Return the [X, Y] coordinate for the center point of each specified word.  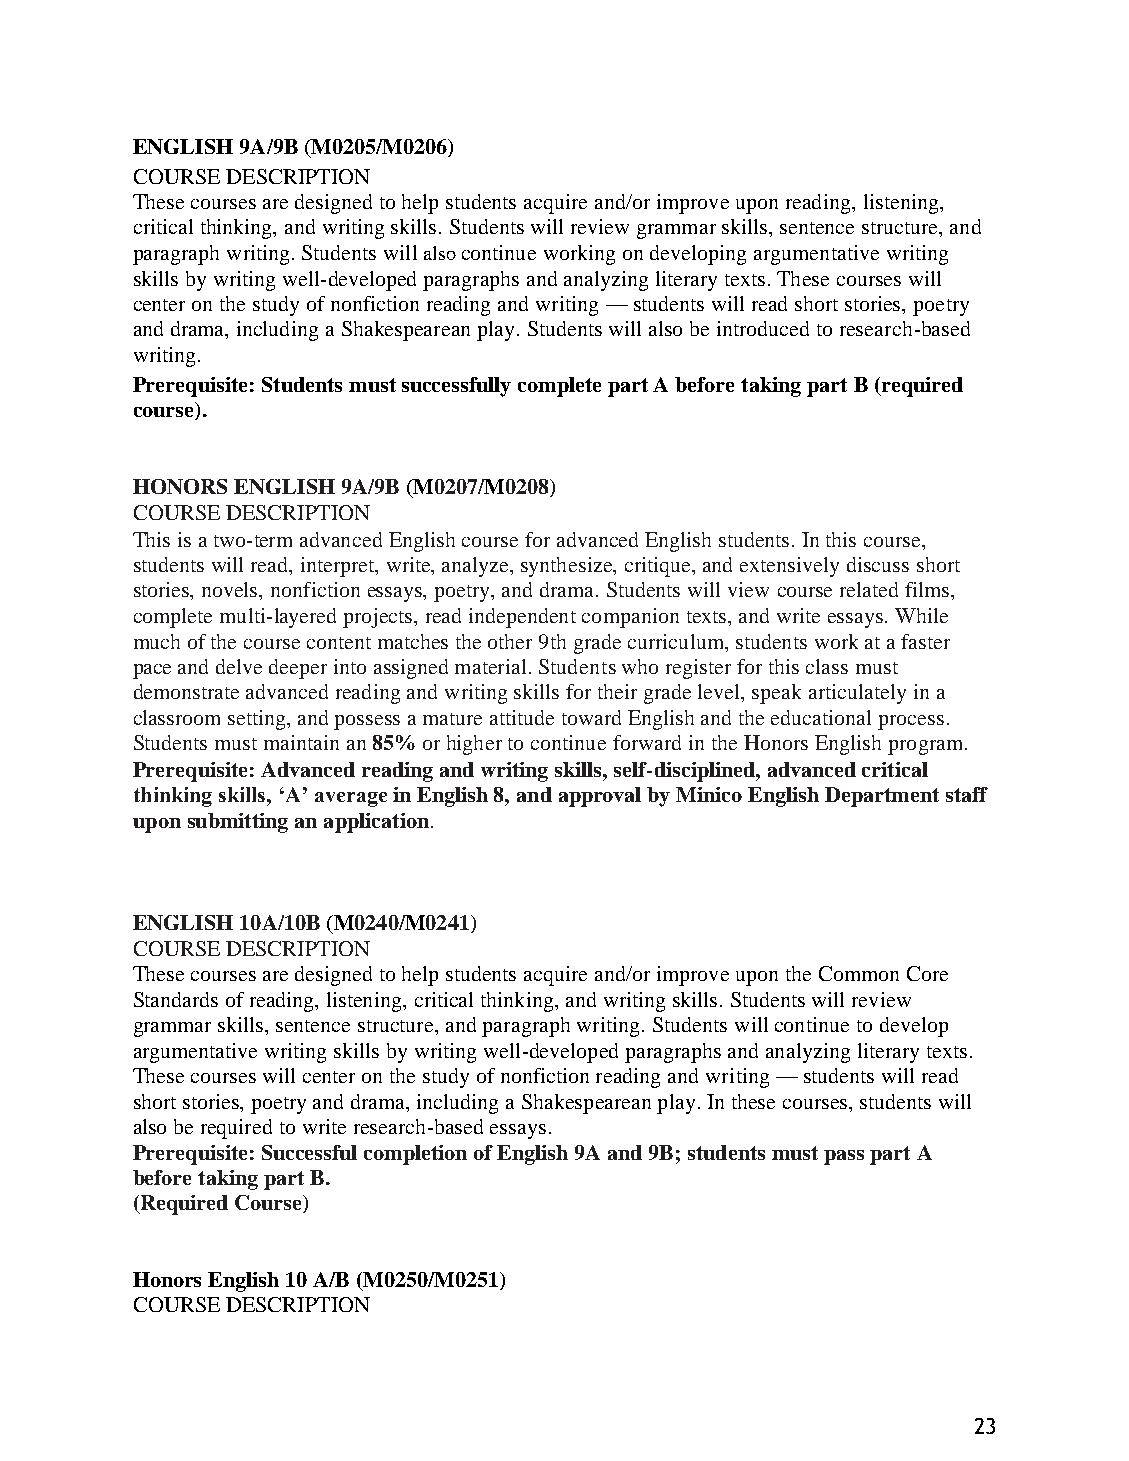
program [925, 747]
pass [844, 1157]
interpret [339, 567]
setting [258, 720]
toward [591, 717]
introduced [763, 328]
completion [415, 1155]
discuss [878, 564]
